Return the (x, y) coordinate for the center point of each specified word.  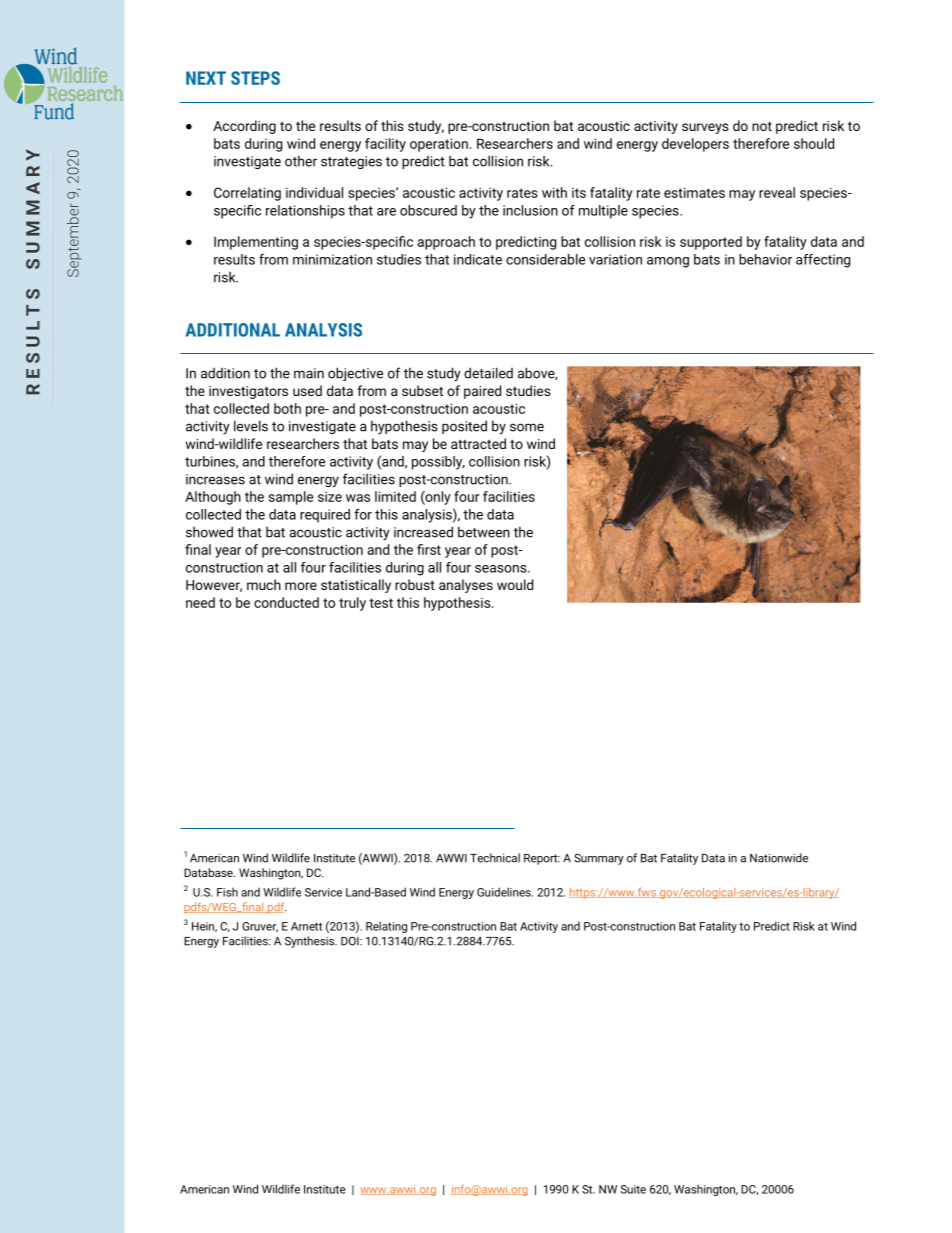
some (527, 427)
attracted (478, 443)
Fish (227, 892)
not (762, 126)
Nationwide (779, 858)
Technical (495, 858)
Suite (633, 1189)
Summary (599, 859)
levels (251, 426)
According (244, 127)
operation (439, 145)
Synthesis (310, 942)
